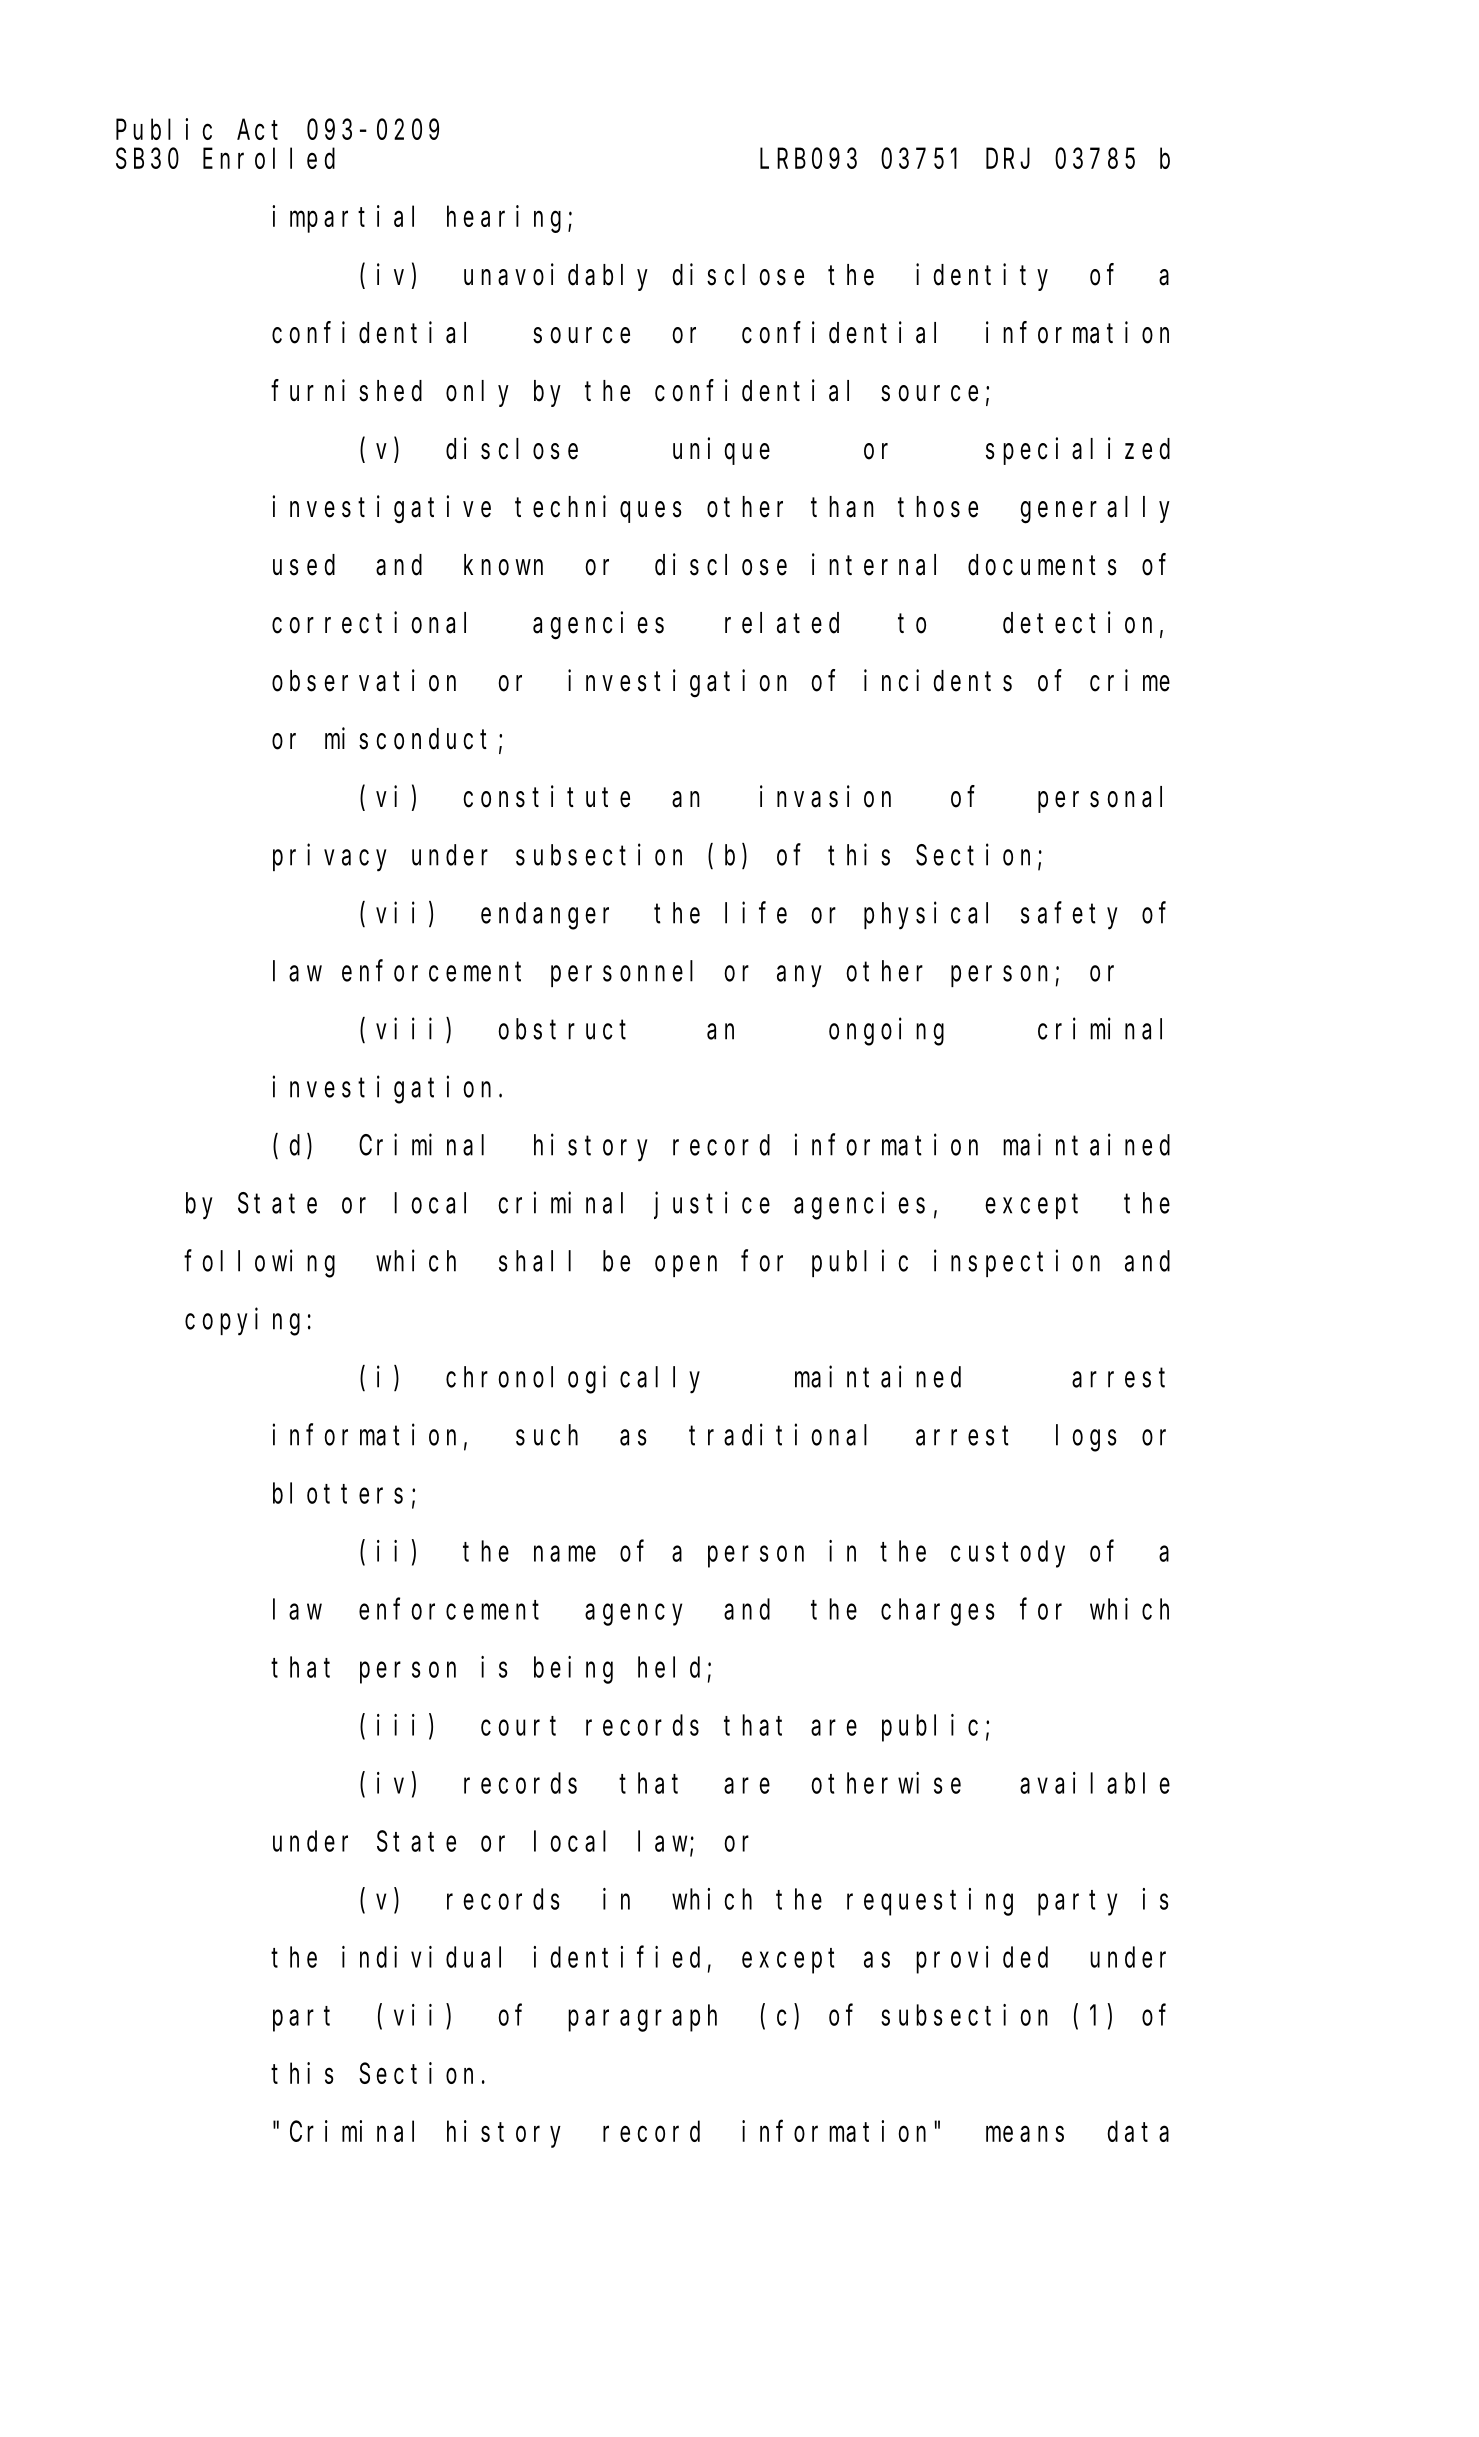  I want to click on viii, so click(404, 1029).
